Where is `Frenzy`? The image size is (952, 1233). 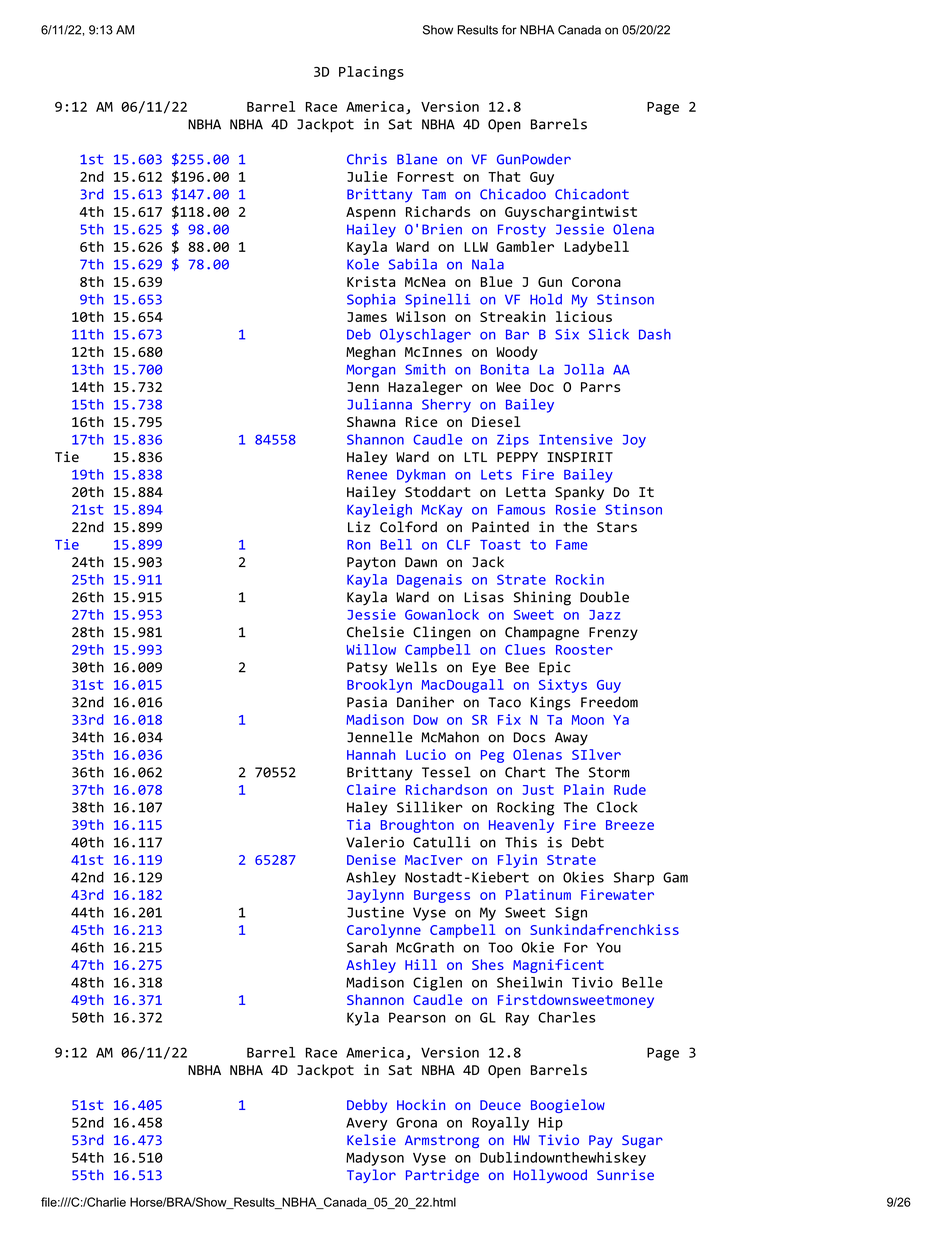
Frenzy is located at coordinates (613, 634).
